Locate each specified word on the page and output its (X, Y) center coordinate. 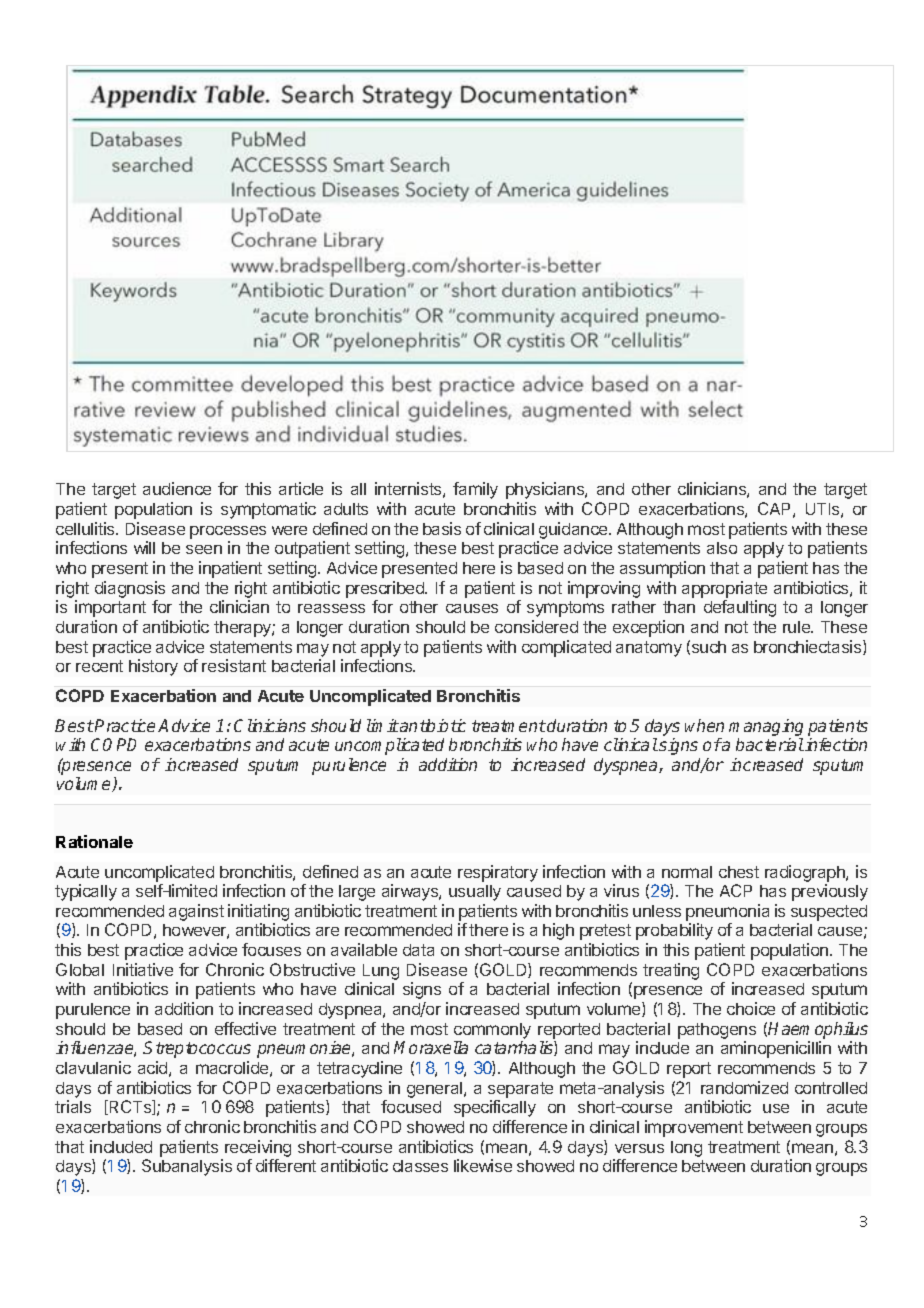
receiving (258, 1148)
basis (442, 528)
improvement (694, 1128)
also (722, 548)
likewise (483, 1165)
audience (177, 488)
